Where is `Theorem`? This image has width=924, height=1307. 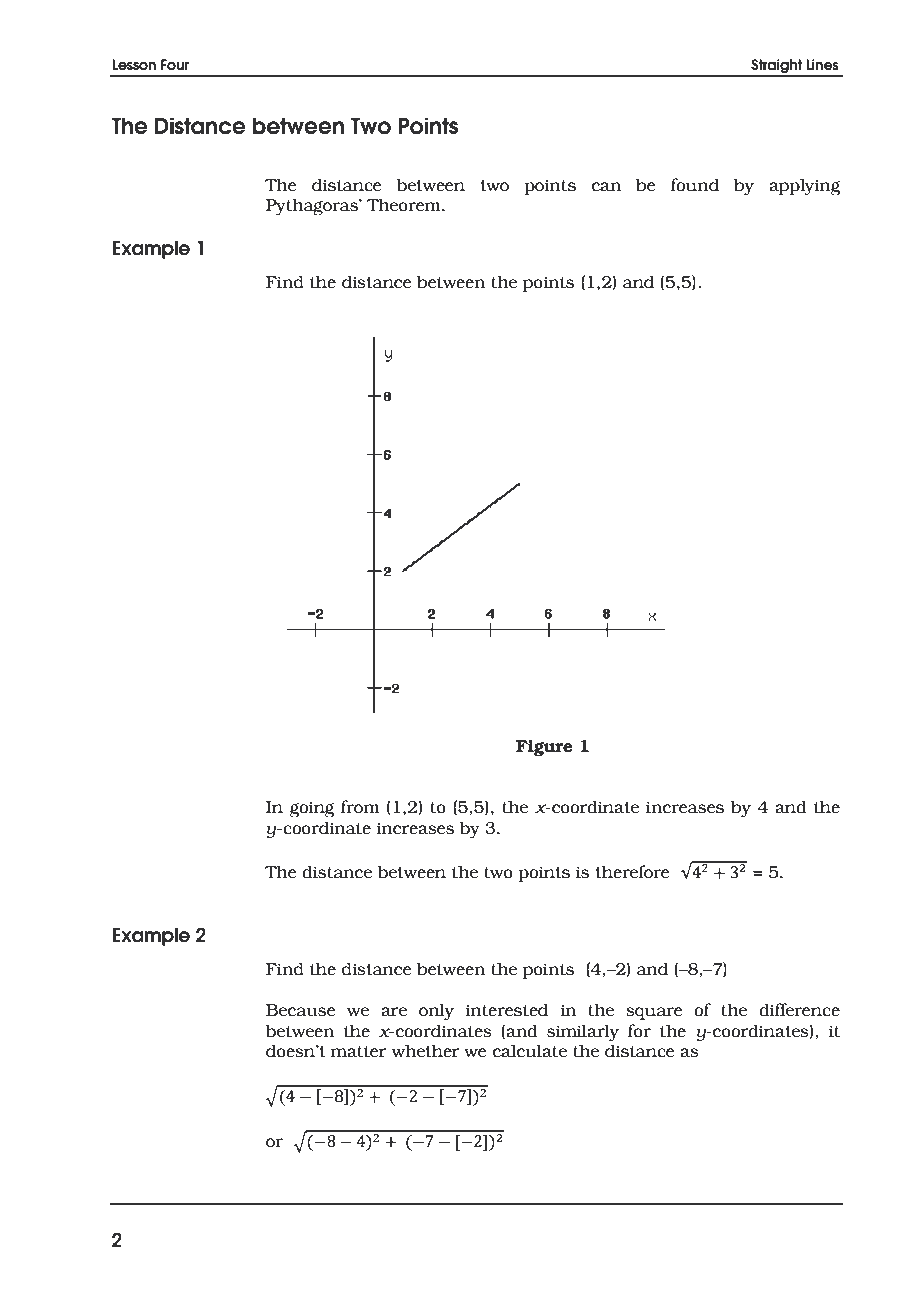
Theorem is located at coordinates (405, 205).
